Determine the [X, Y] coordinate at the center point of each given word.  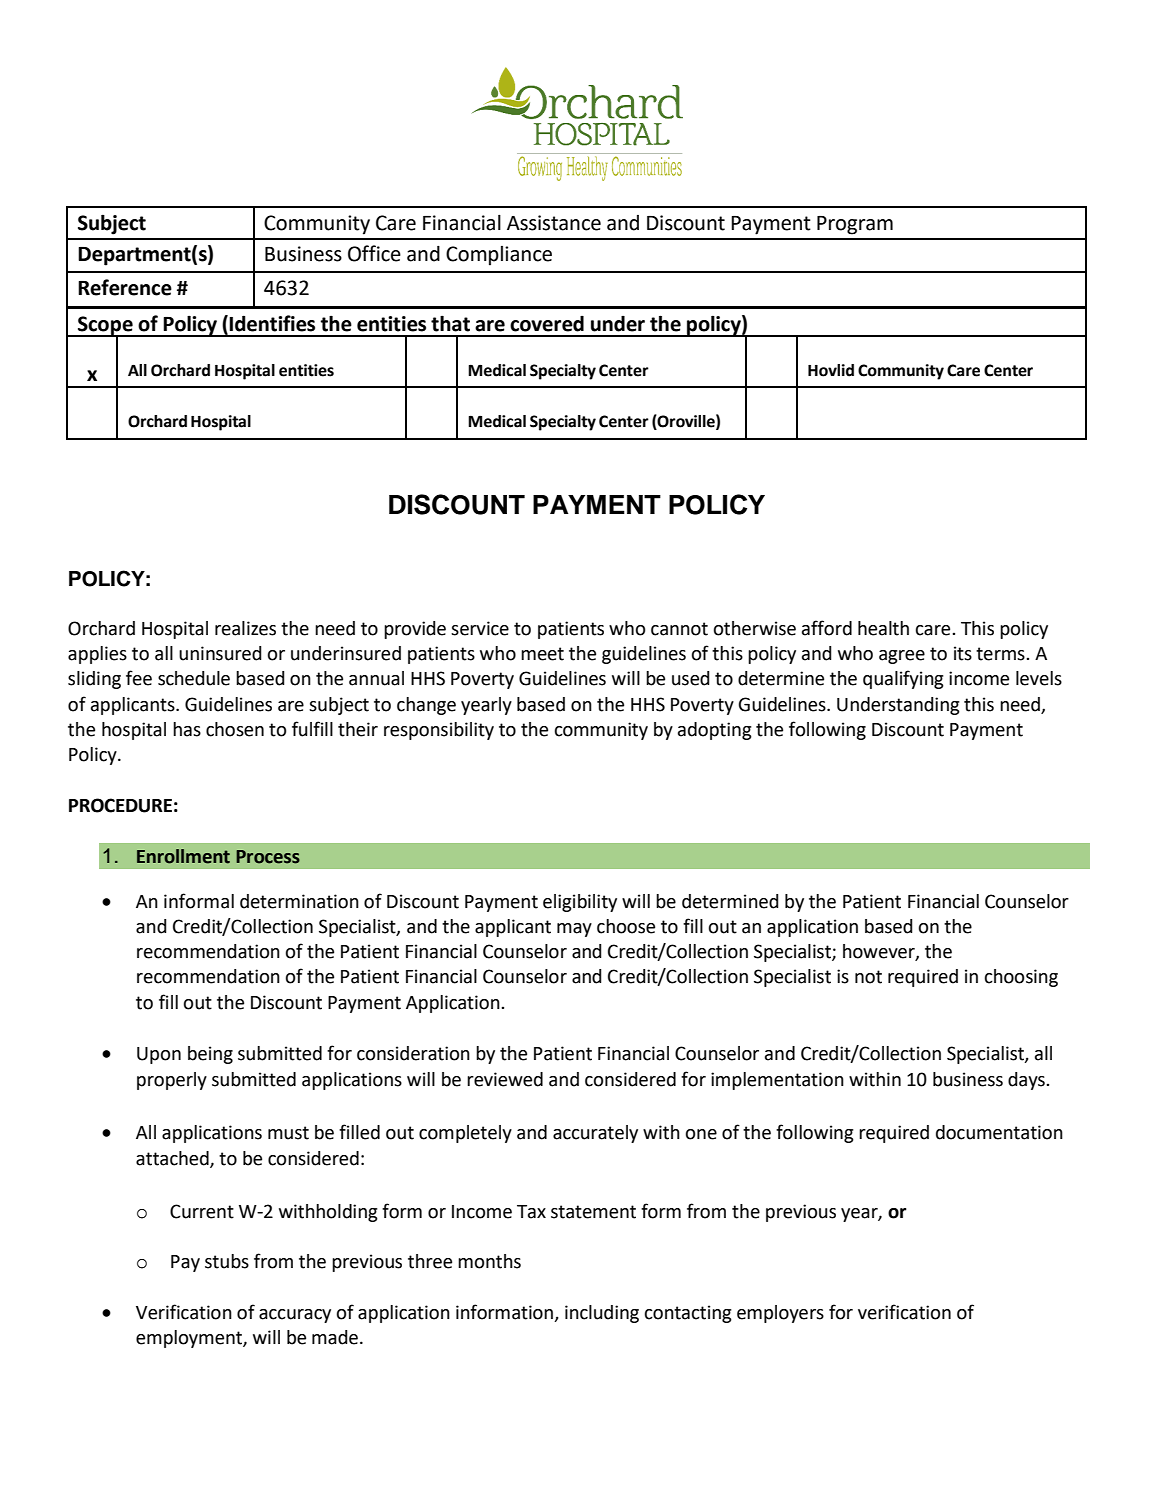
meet [542, 654]
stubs [227, 1261]
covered [547, 324]
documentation [999, 1132]
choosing [1021, 978]
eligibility [580, 903]
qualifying [903, 679]
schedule [194, 678]
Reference [125, 287]
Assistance [554, 223]
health [883, 628]
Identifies [272, 323]
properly [172, 1081]
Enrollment [183, 856]
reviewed [505, 1079]
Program [855, 225]
